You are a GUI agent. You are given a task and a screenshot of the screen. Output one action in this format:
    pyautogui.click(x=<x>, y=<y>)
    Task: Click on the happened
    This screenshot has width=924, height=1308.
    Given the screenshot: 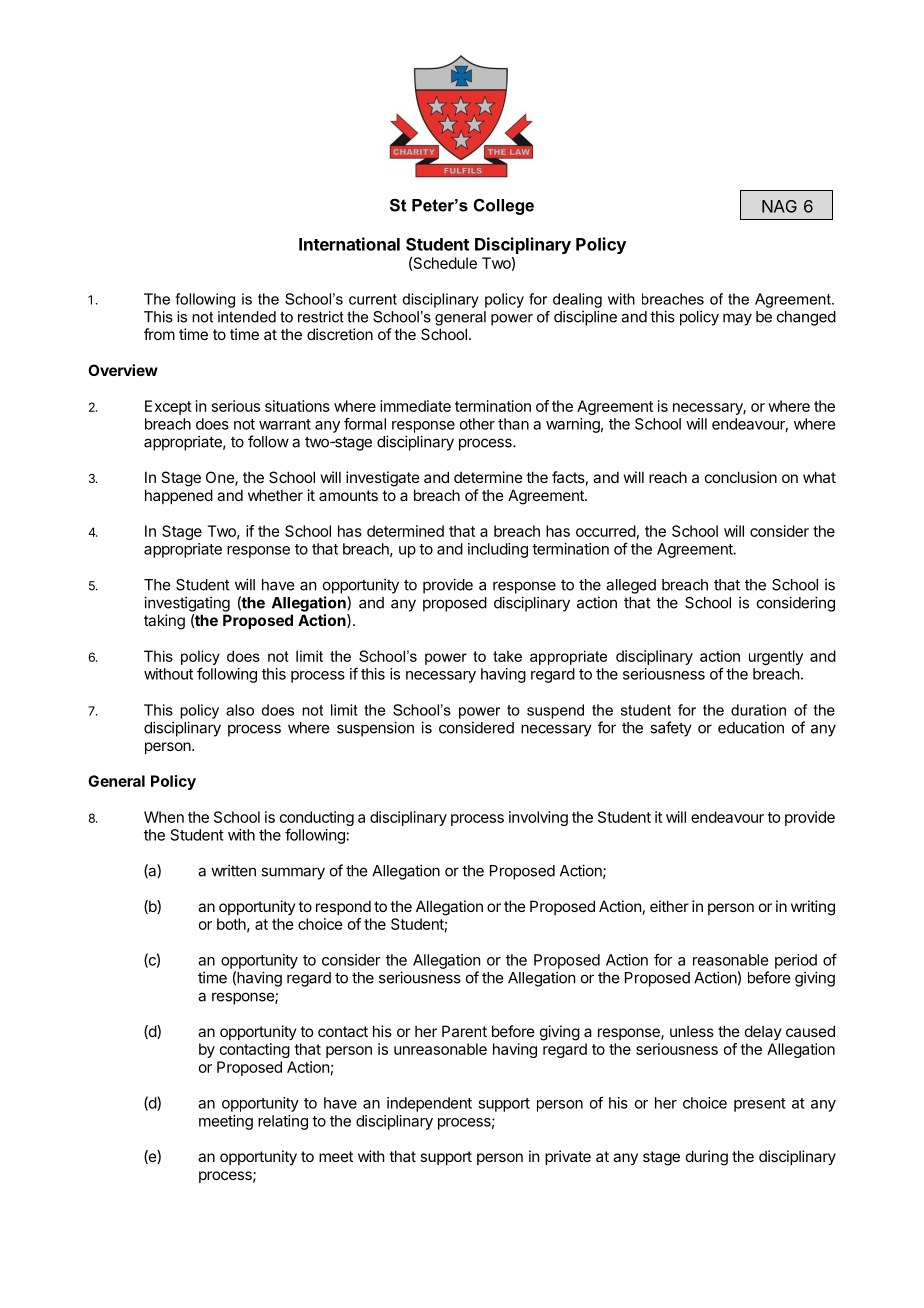 What is the action you would take?
    pyautogui.click(x=179, y=496)
